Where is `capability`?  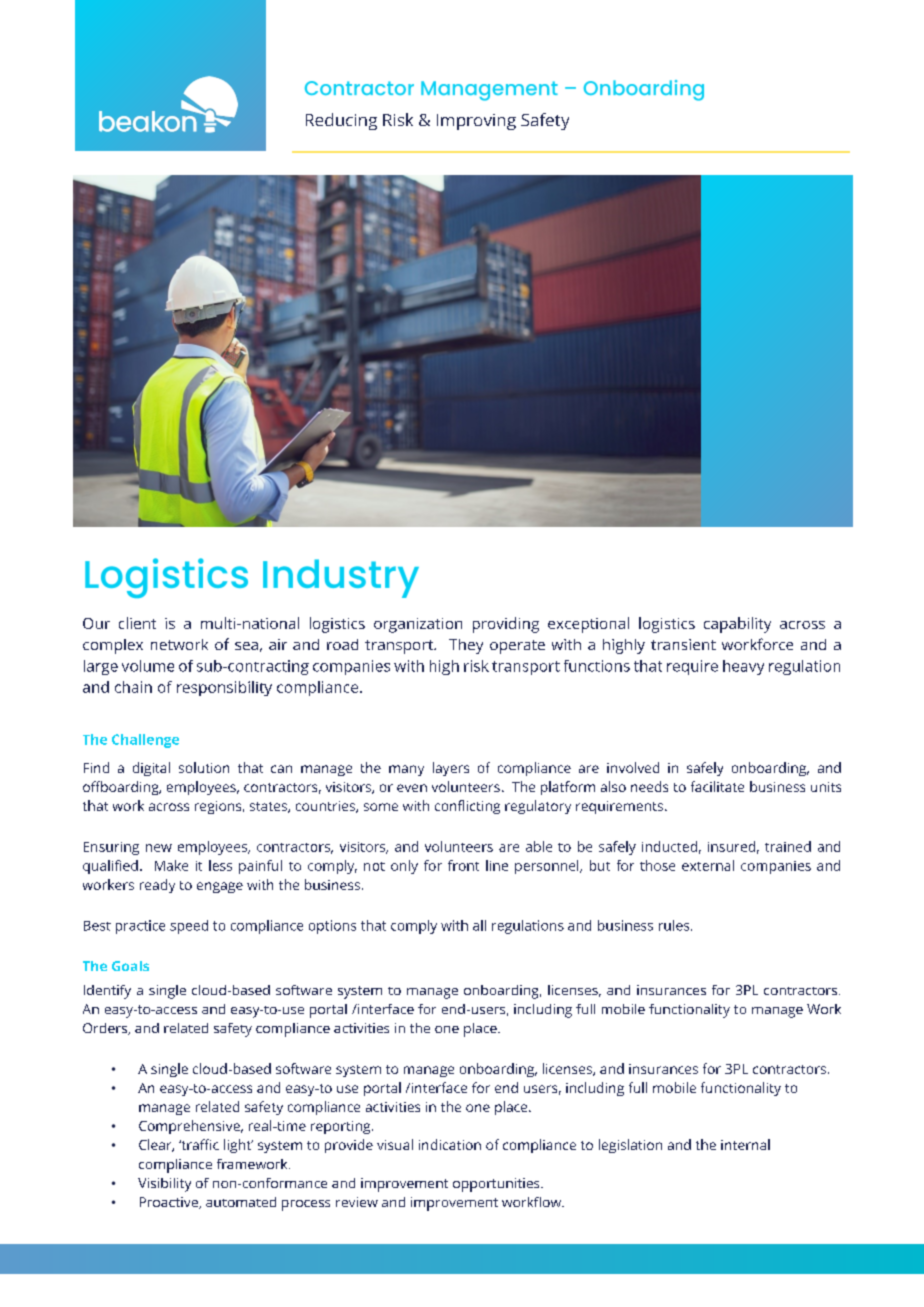 capability is located at coordinates (737, 625).
